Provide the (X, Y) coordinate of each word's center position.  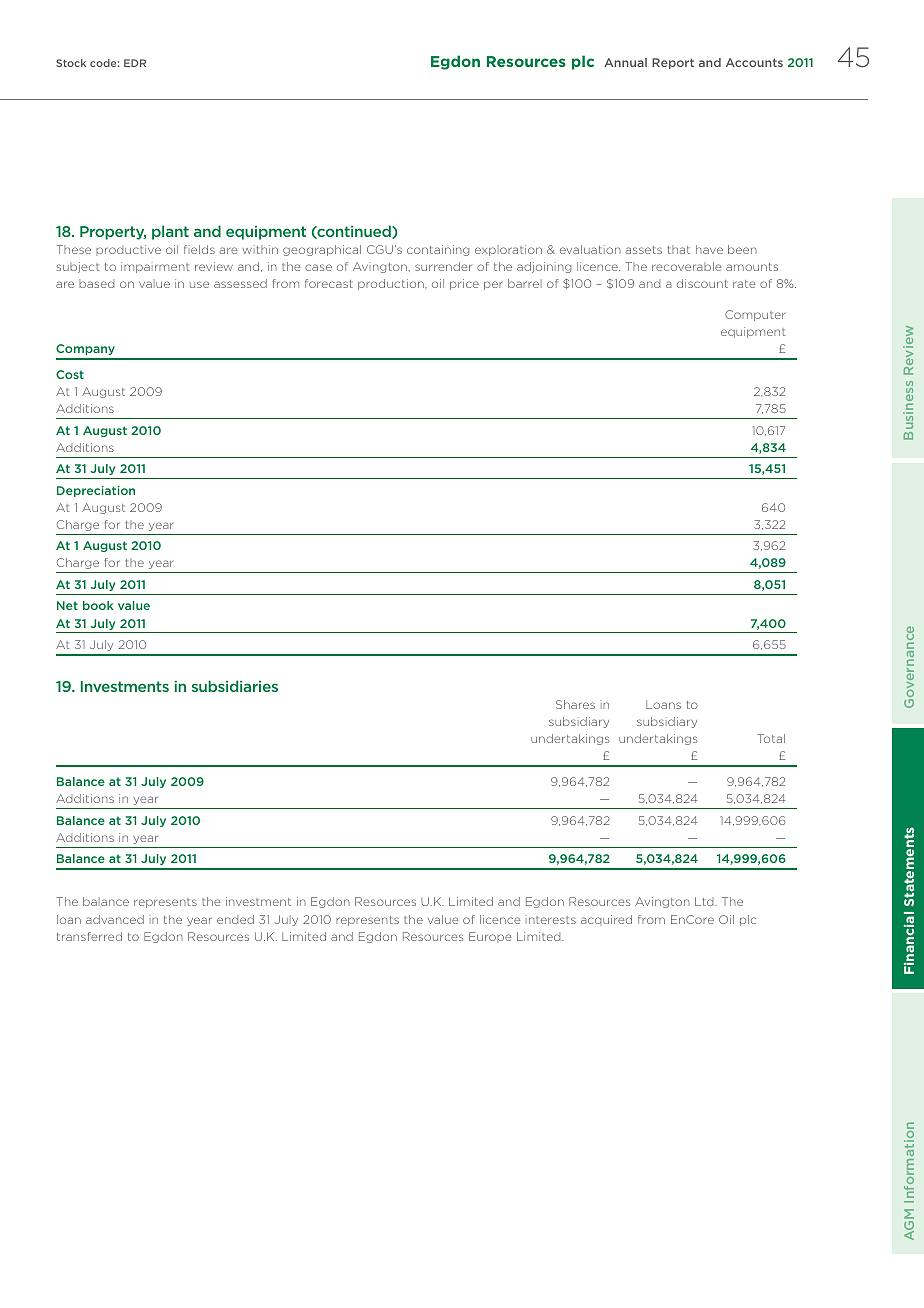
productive (128, 250)
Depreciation (96, 491)
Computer (755, 315)
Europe (490, 937)
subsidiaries (235, 686)
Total (771, 738)
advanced (115, 919)
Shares (575, 704)
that (678, 249)
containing (438, 250)
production (392, 284)
